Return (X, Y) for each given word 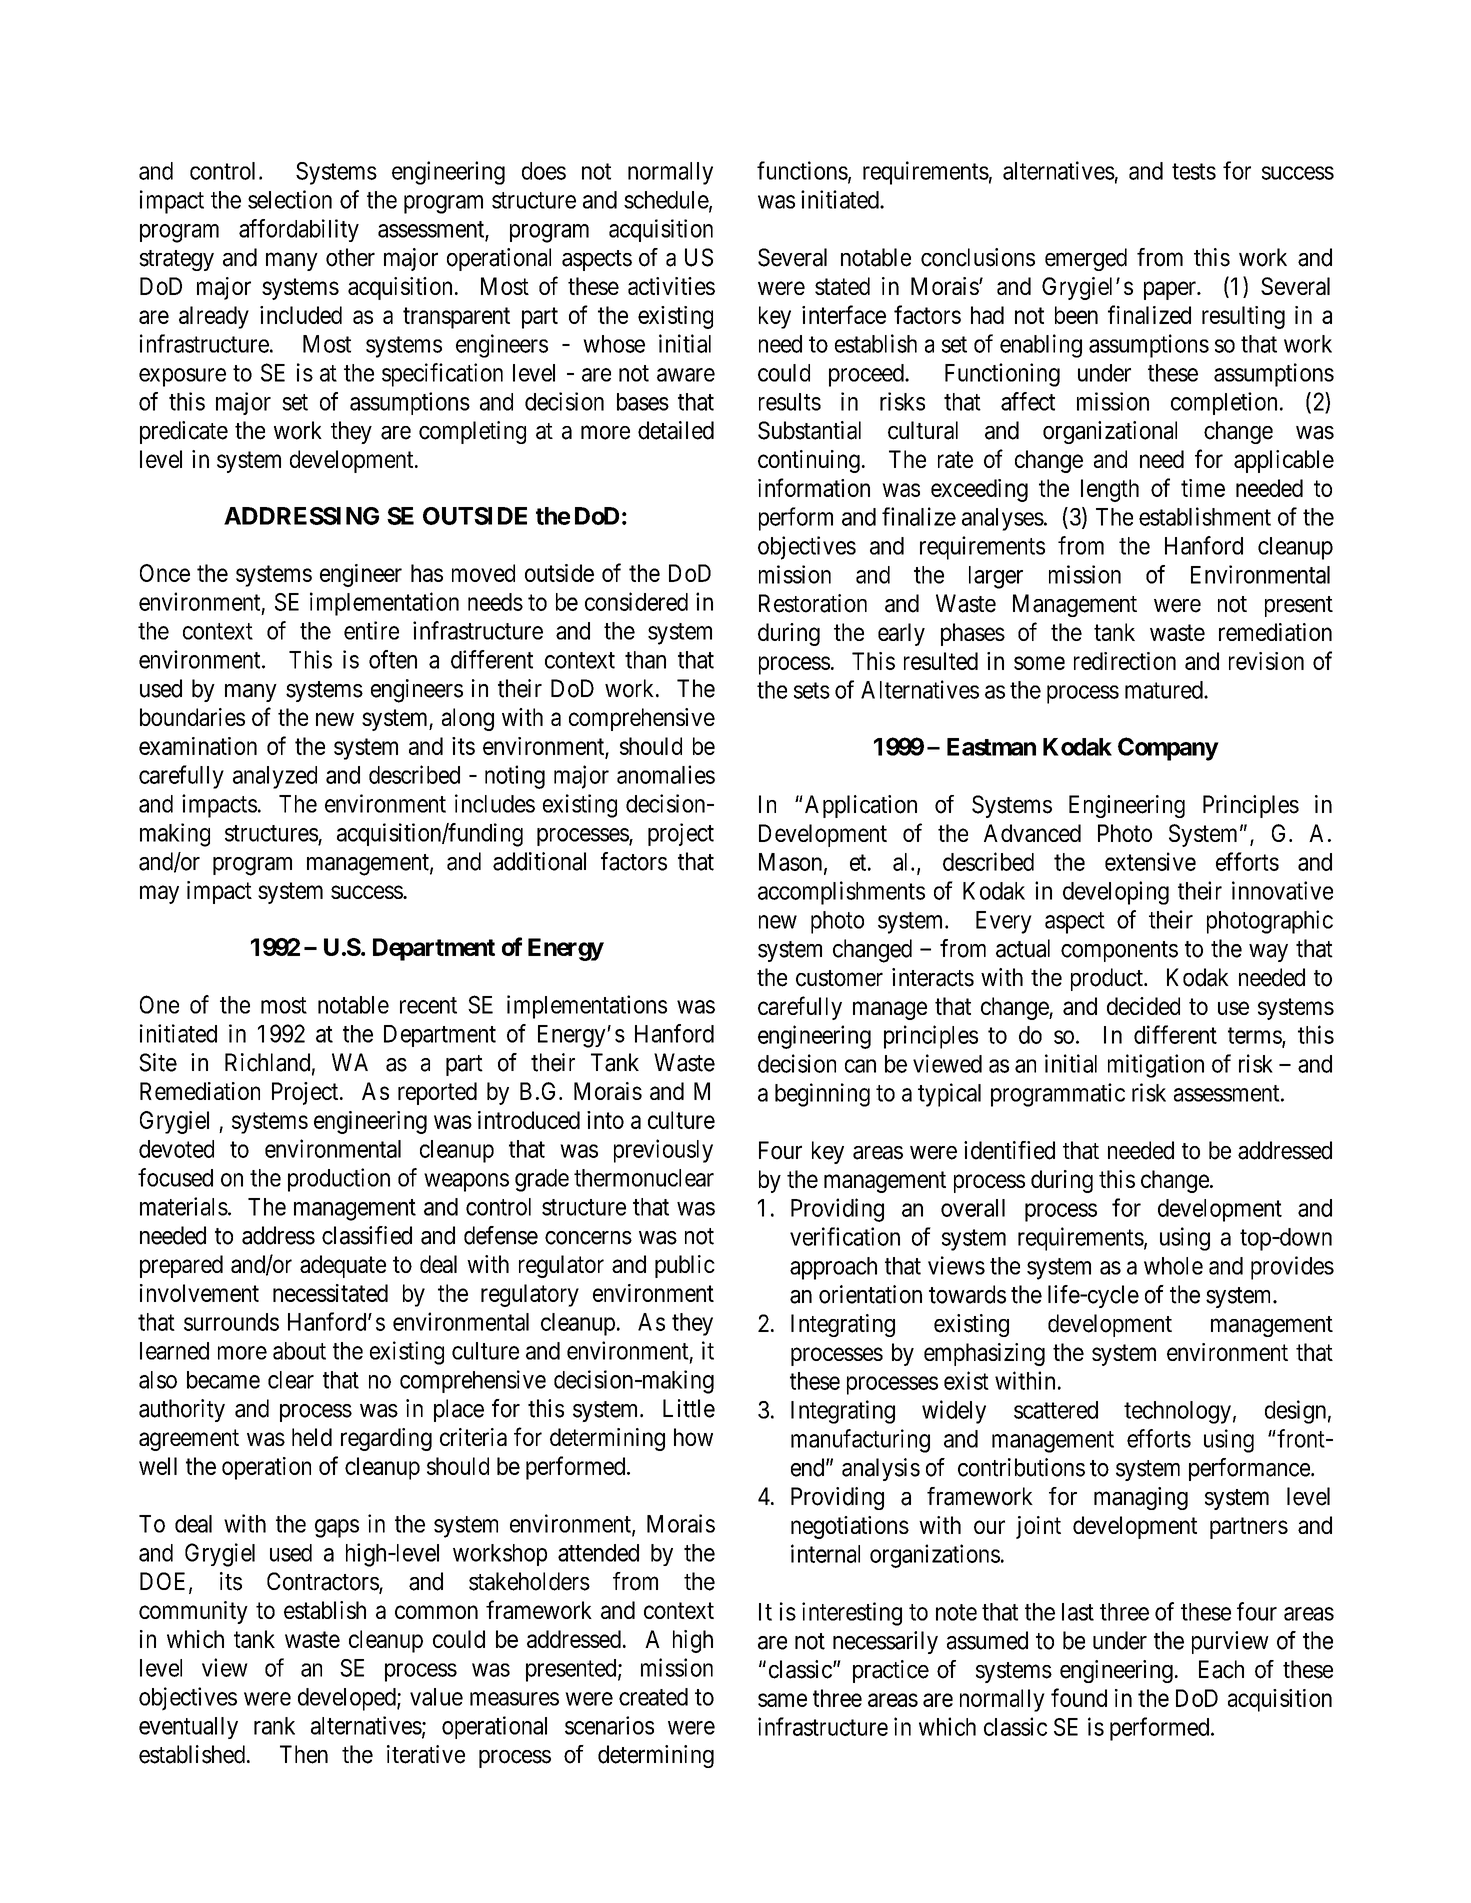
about (299, 1351)
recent (428, 1005)
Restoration (813, 603)
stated (842, 286)
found (1079, 1697)
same (782, 1700)
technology (1177, 1412)
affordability (299, 230)
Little (689, 1408)
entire (371, 630)
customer (839, 978)
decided (1143, 1006)
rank (274, 1726)
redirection (1125, 661)
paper (1171, 290)
